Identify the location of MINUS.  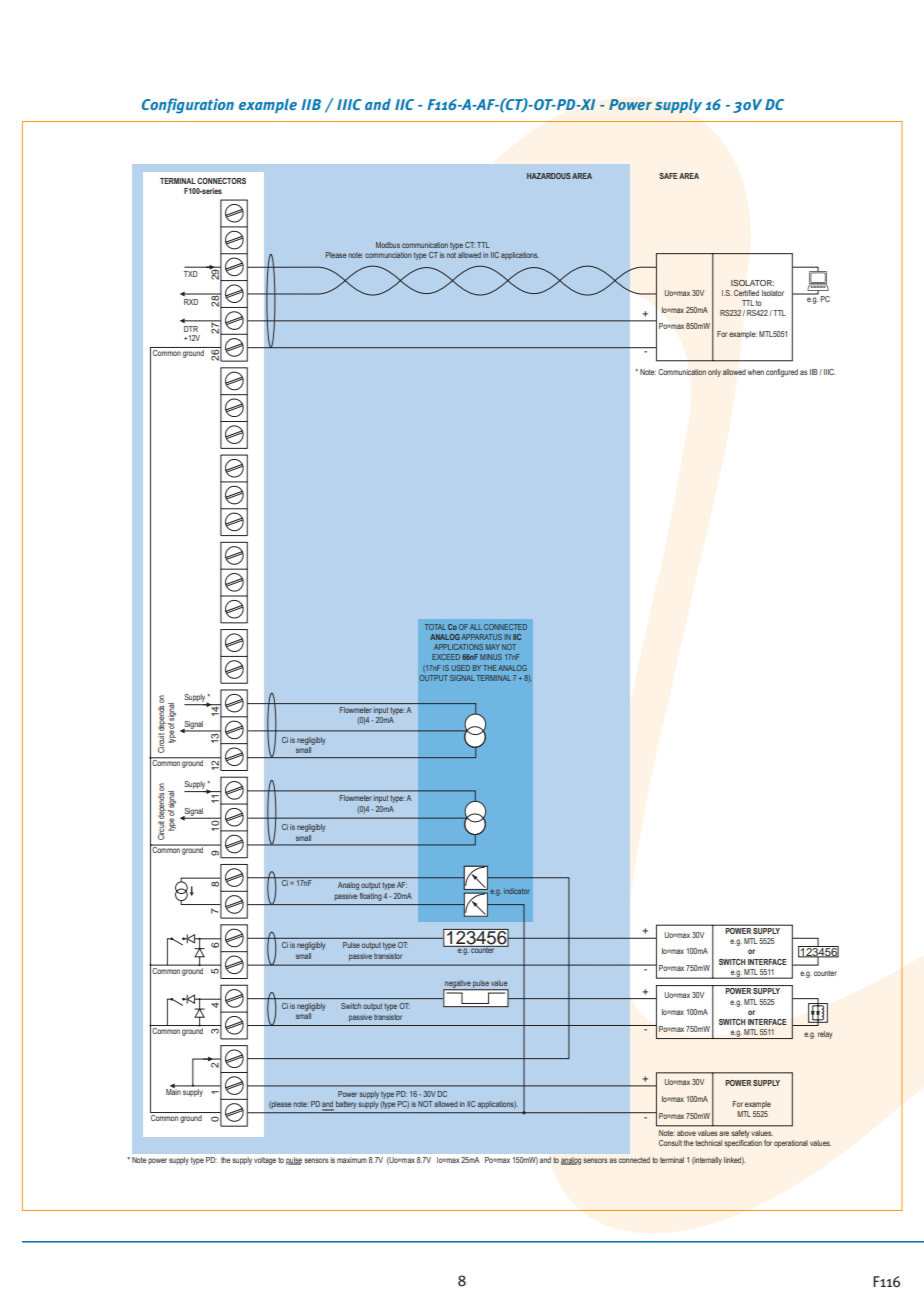
(491, 657).
